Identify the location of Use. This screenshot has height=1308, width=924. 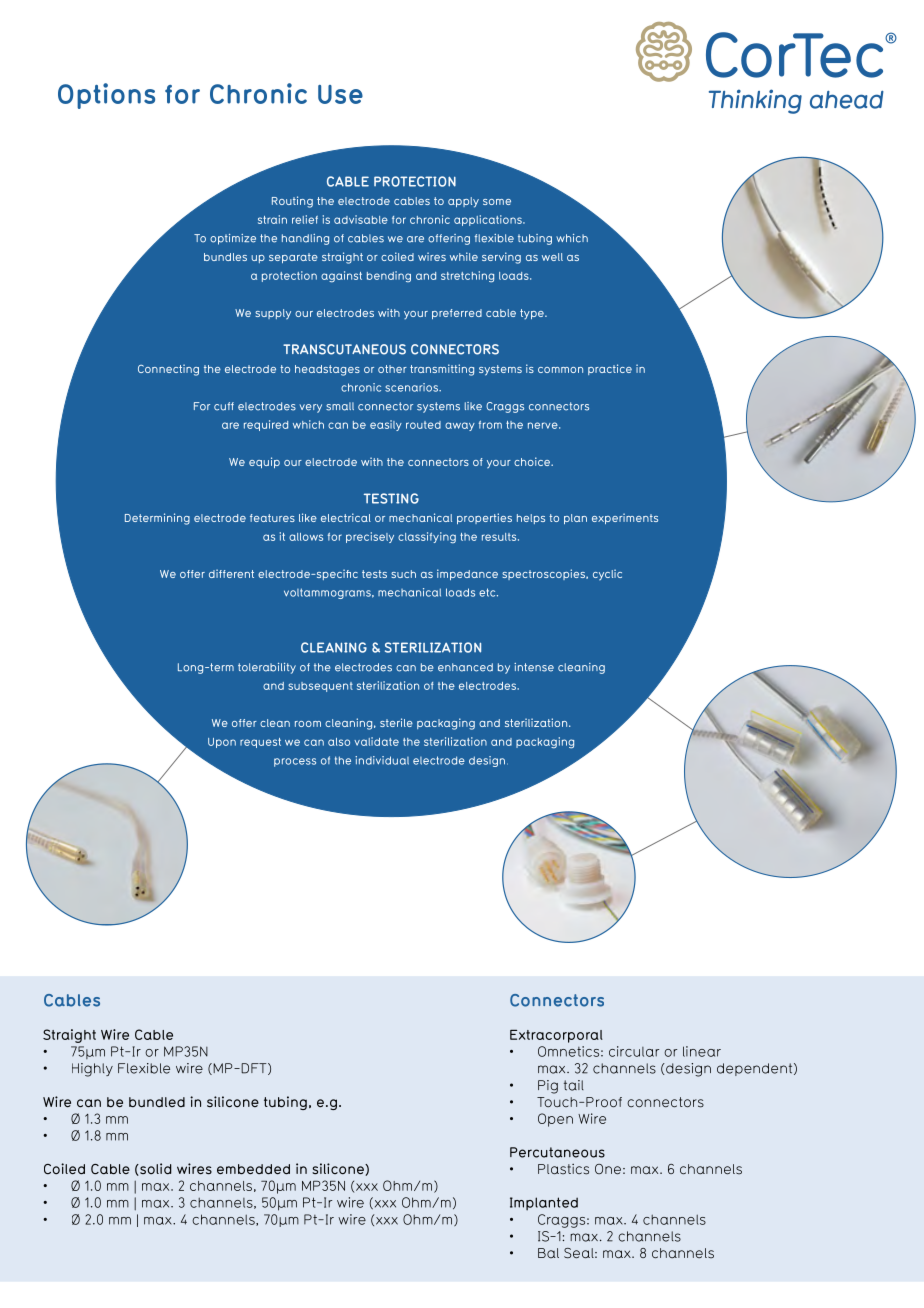
(340, 94).
